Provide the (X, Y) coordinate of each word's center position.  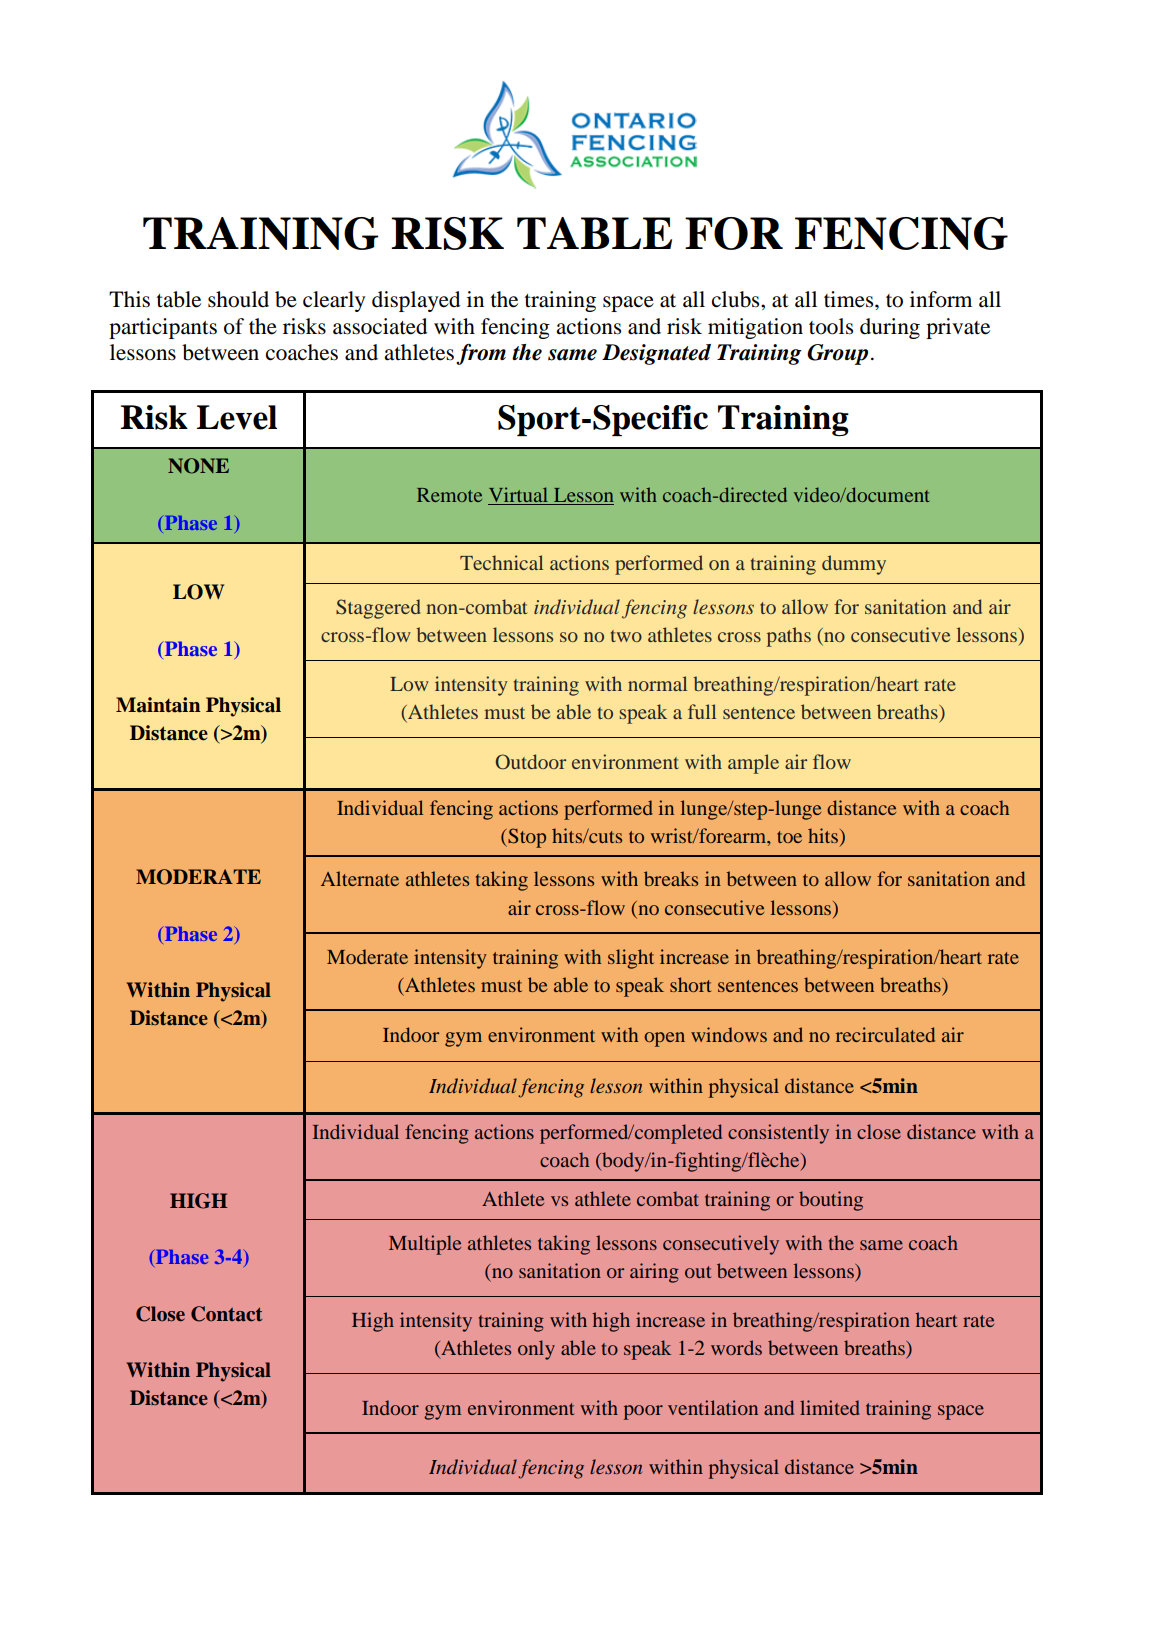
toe (789, 837)
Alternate (360, 878)
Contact (226, 1314)
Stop (526, 838)
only (536, 1350)
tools (831, 326)
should (238, 299)
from (481, 354)
